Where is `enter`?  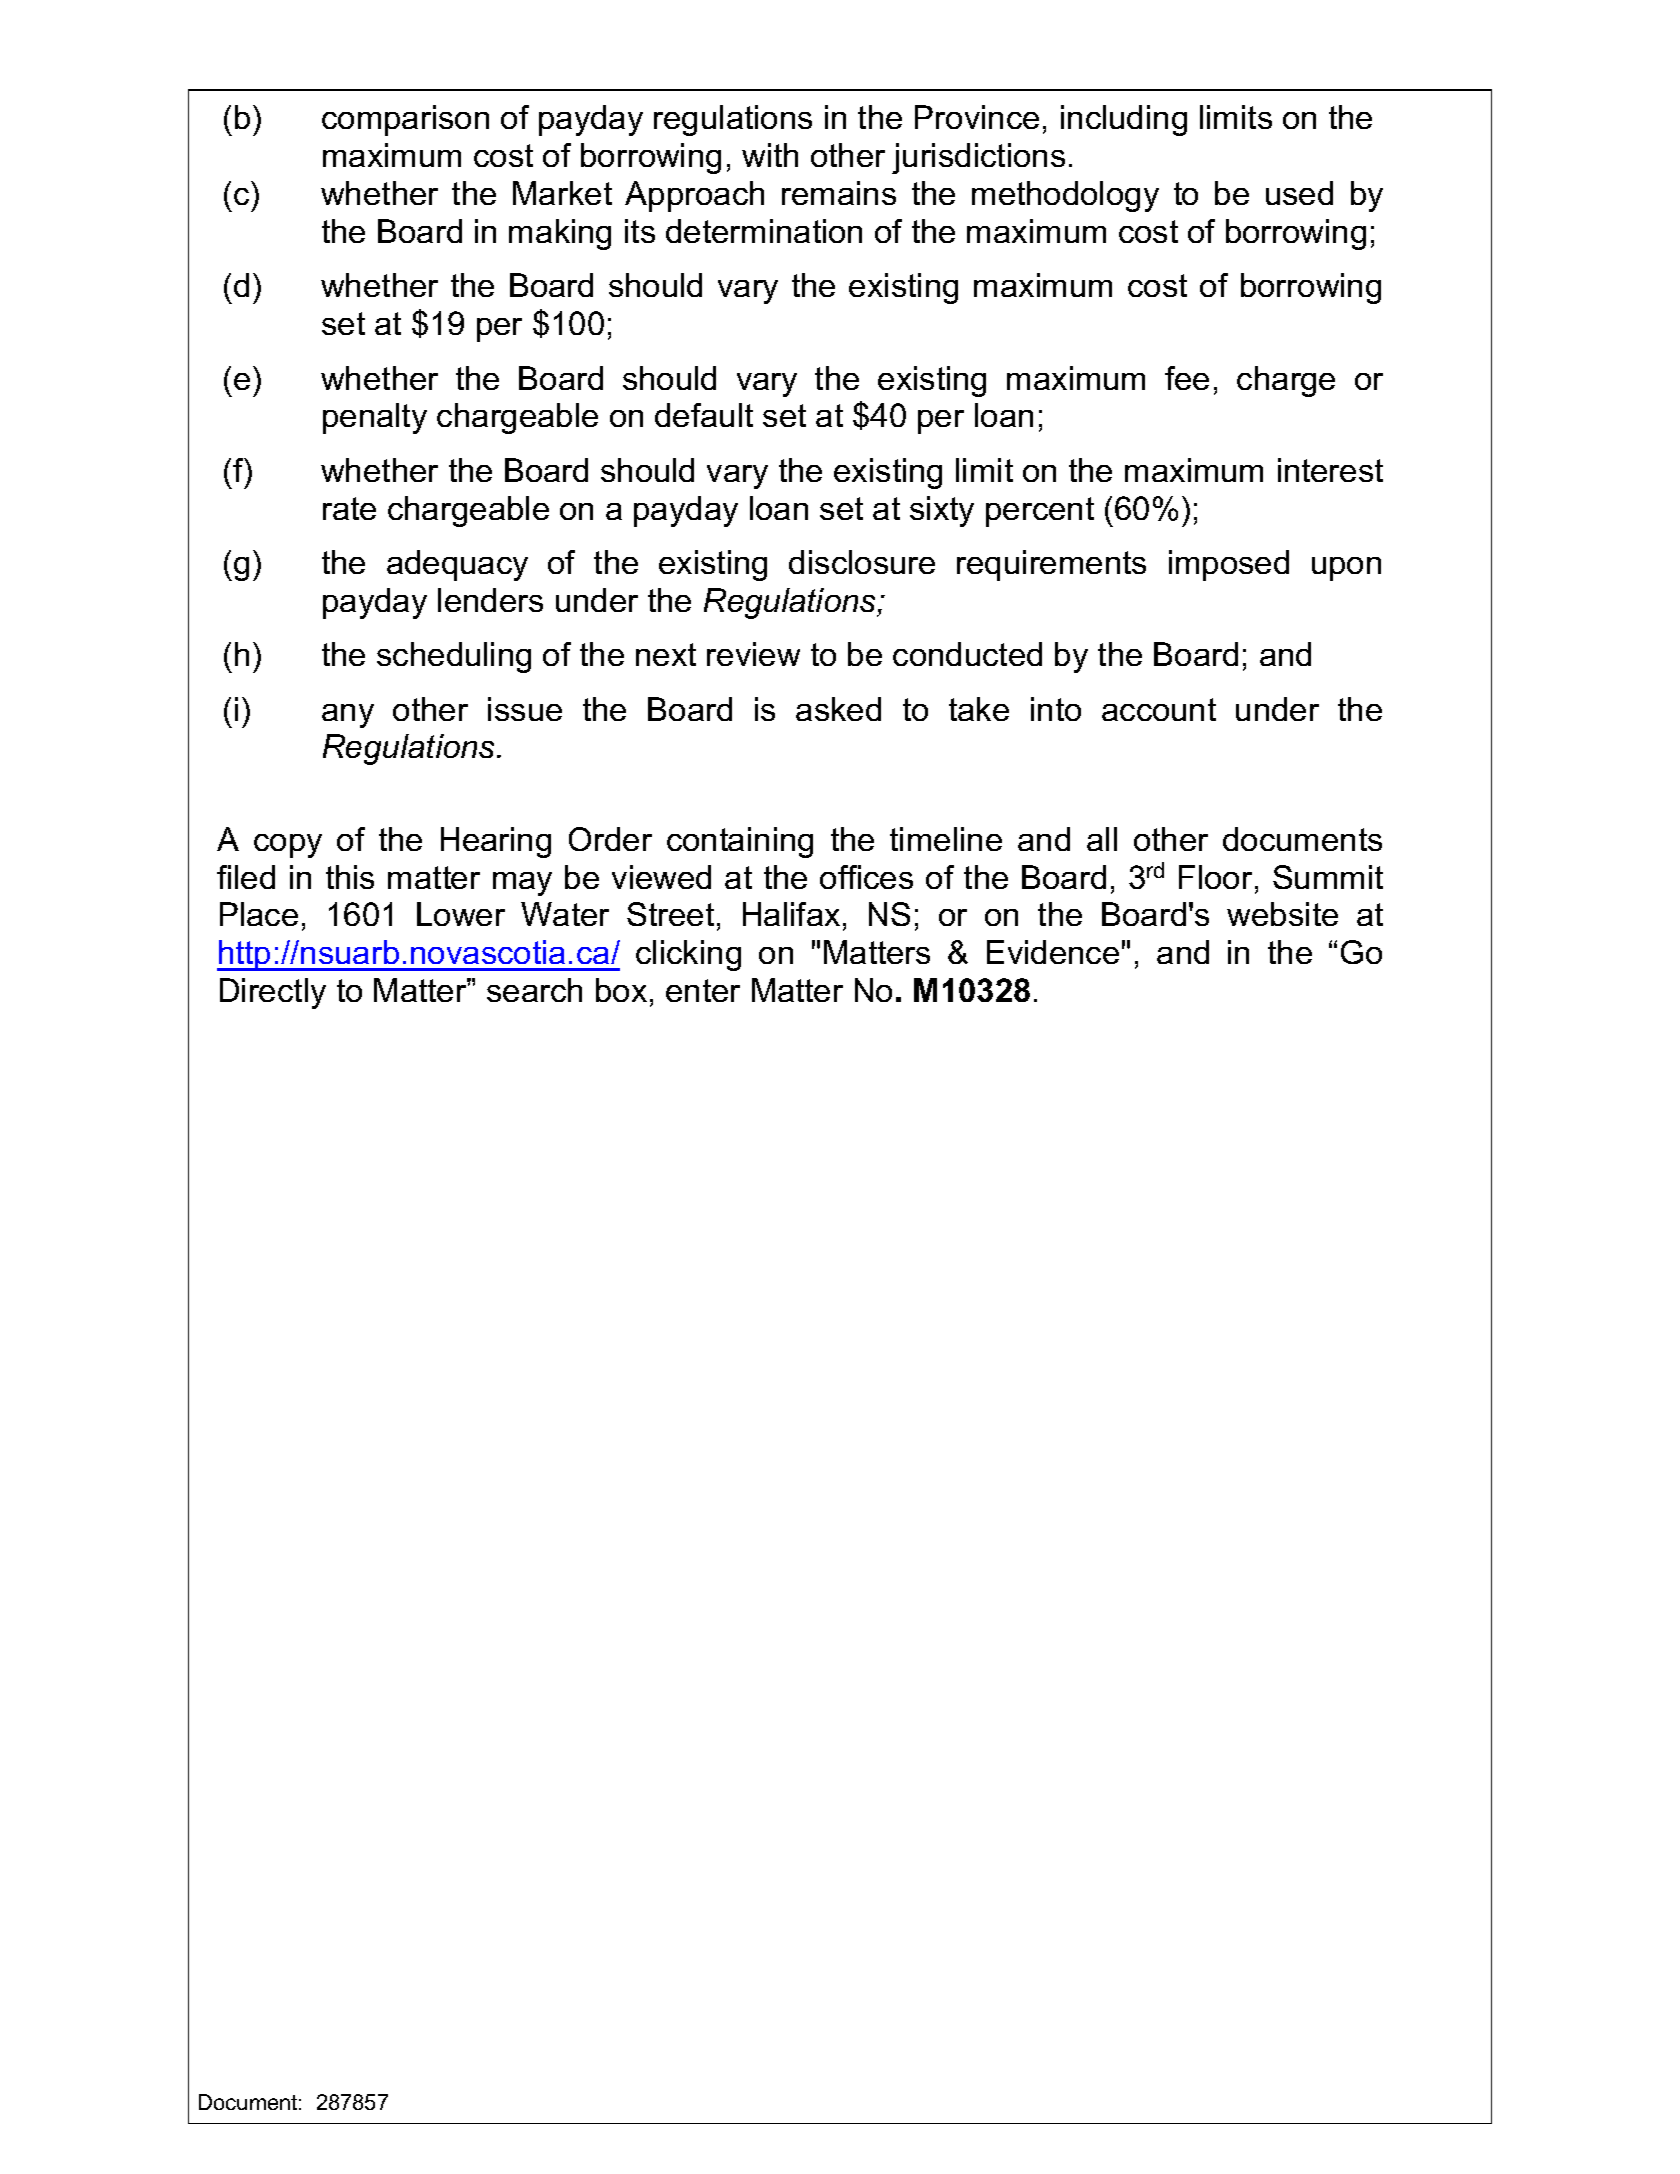 enter is located at coordinates (703, 990).
